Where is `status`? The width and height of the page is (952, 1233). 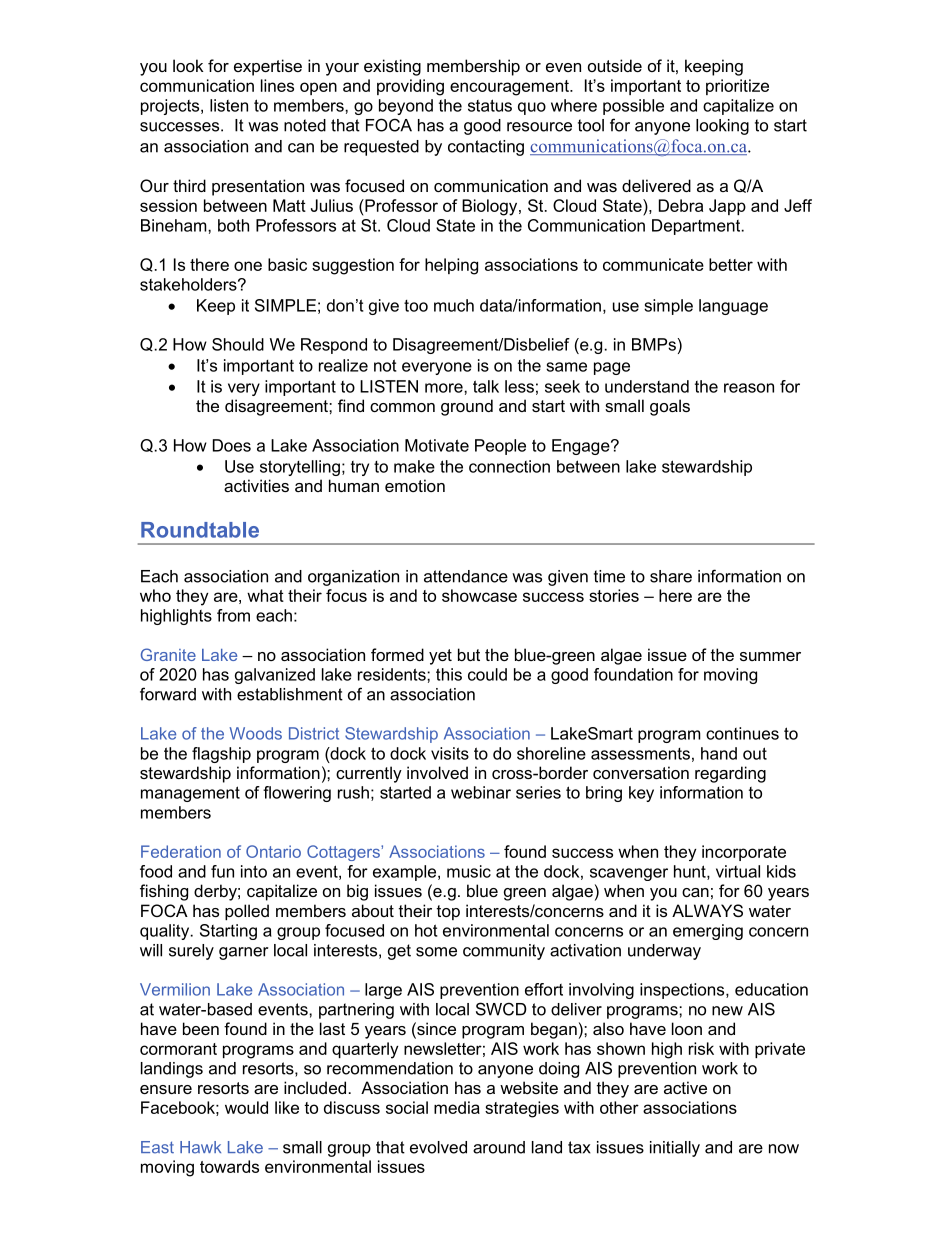
status is located at coordinates (490, 105).
